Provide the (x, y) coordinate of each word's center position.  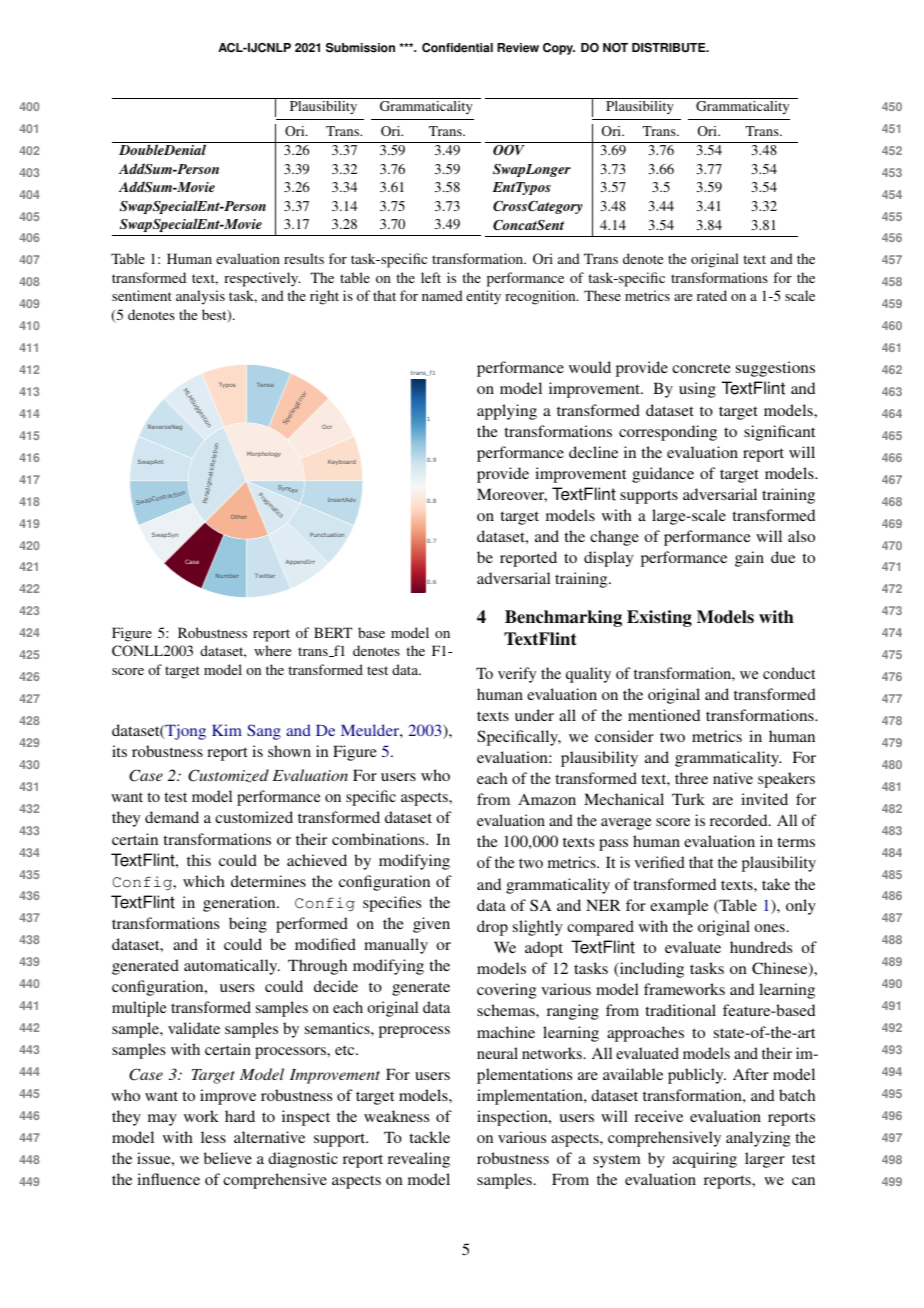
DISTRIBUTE (670, 48)
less (213, 1137)
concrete (701, 368)
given (431, 925)
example (679, 907)
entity (483, 297)
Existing (659, 618)
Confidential (457, 48)
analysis (200, 297)
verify (517, 675)
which (204, 881)
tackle (429, 1137)
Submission (360, 48)
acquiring (705, 1160)
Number (227, 576)
